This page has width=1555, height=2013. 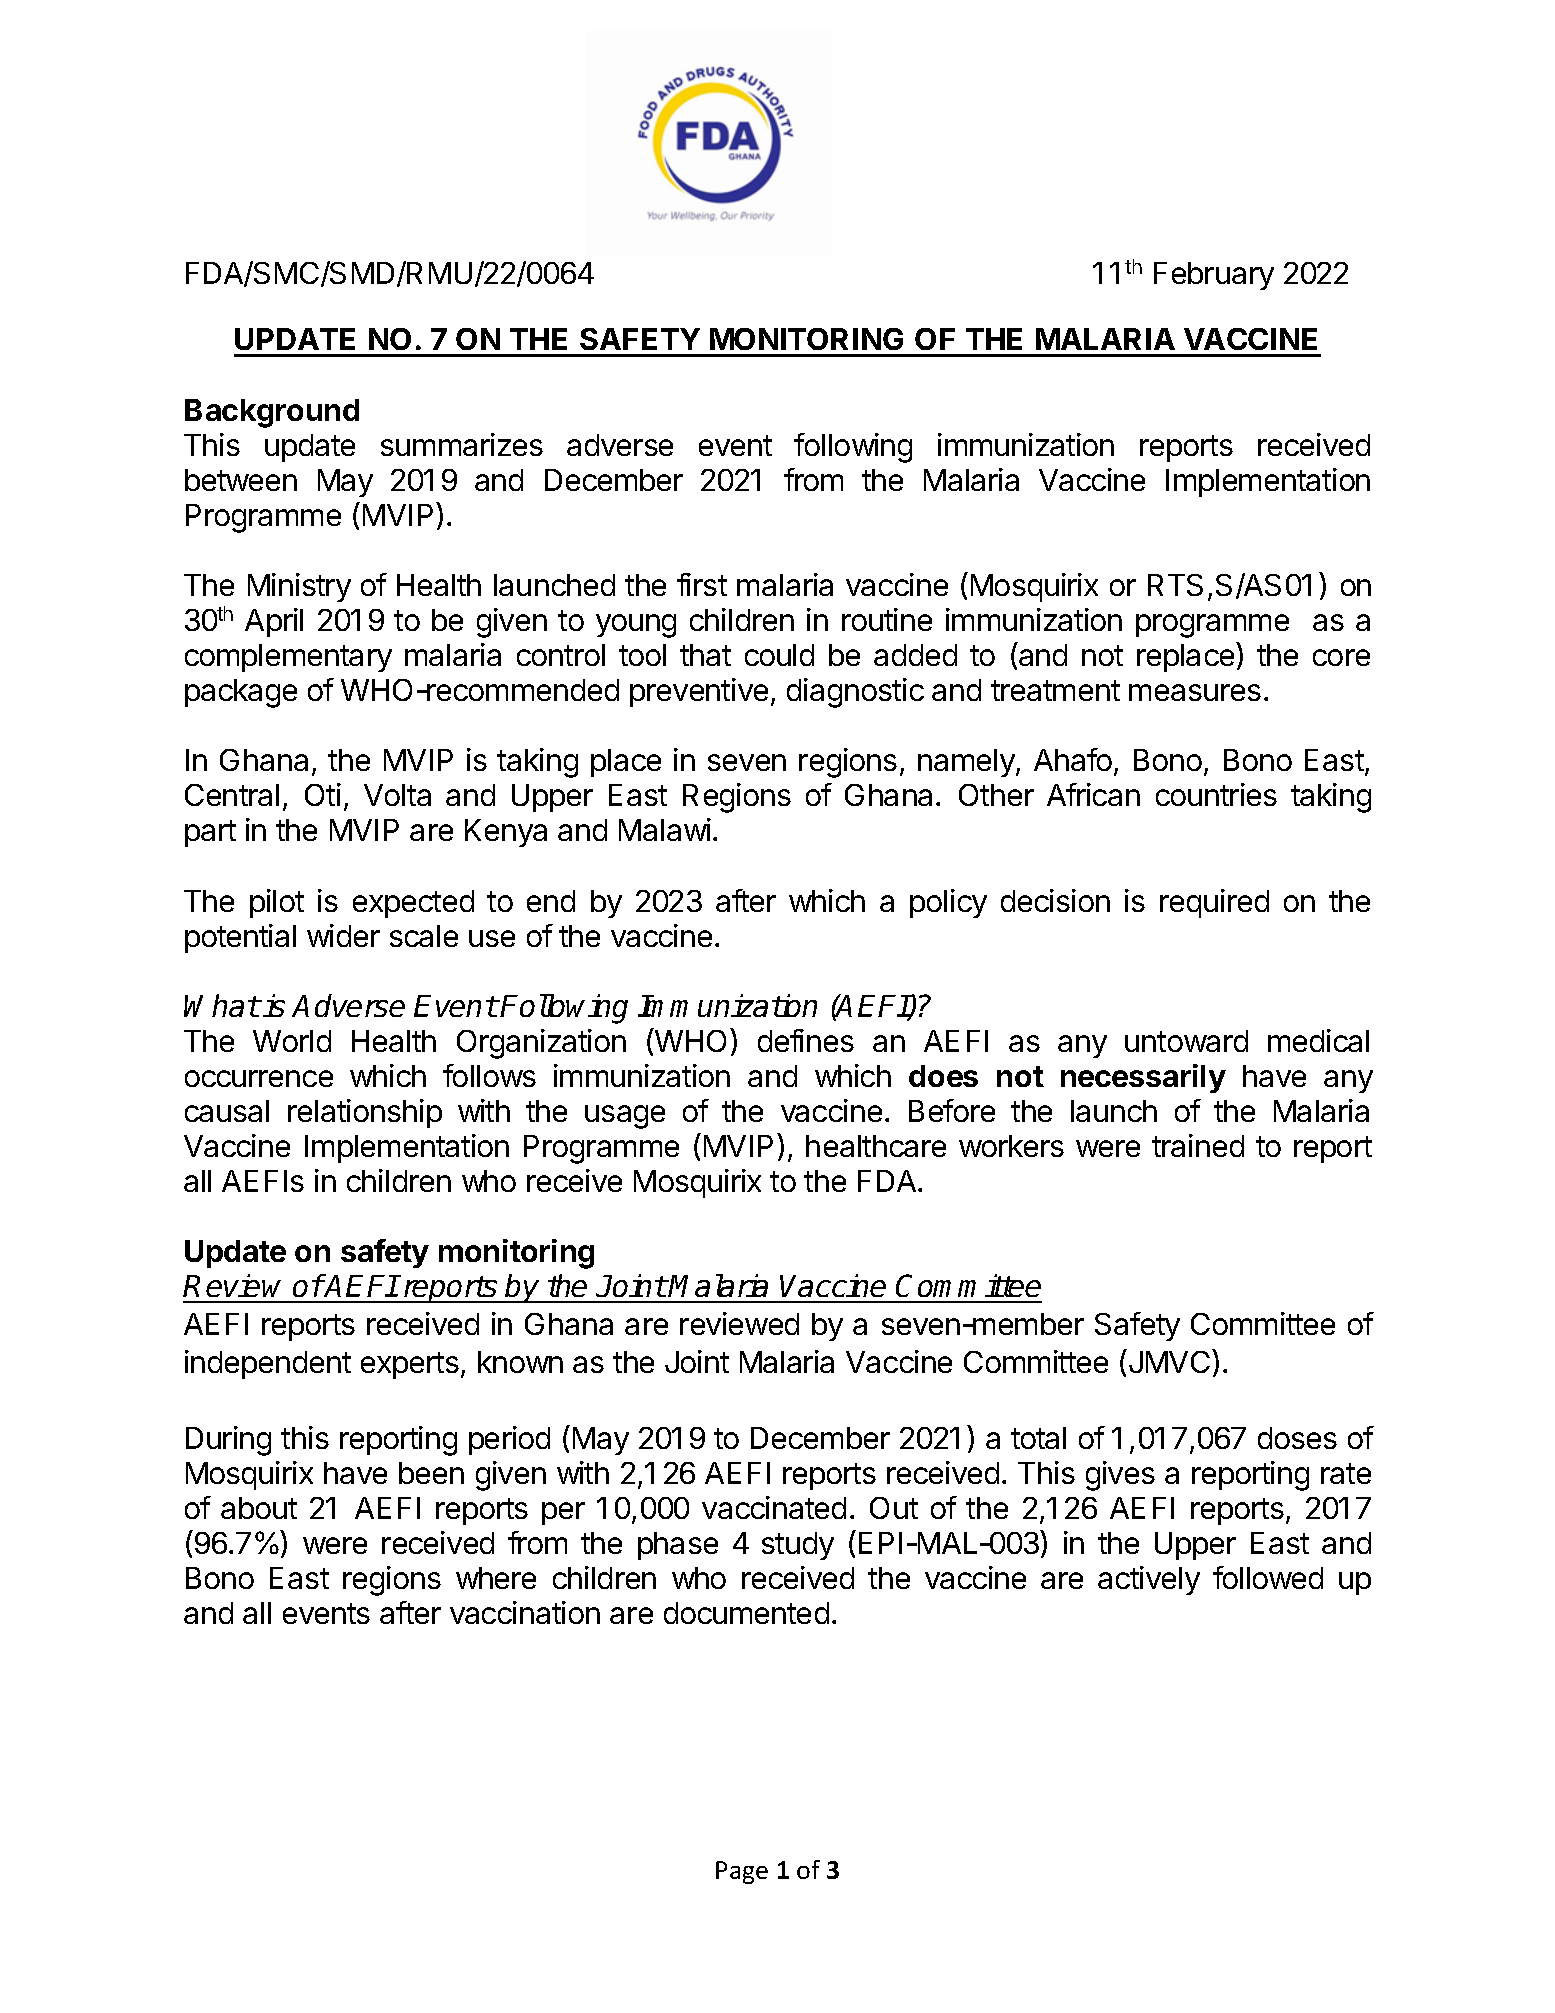 I want to click on vaccination, so click(x=525, y=1612).
